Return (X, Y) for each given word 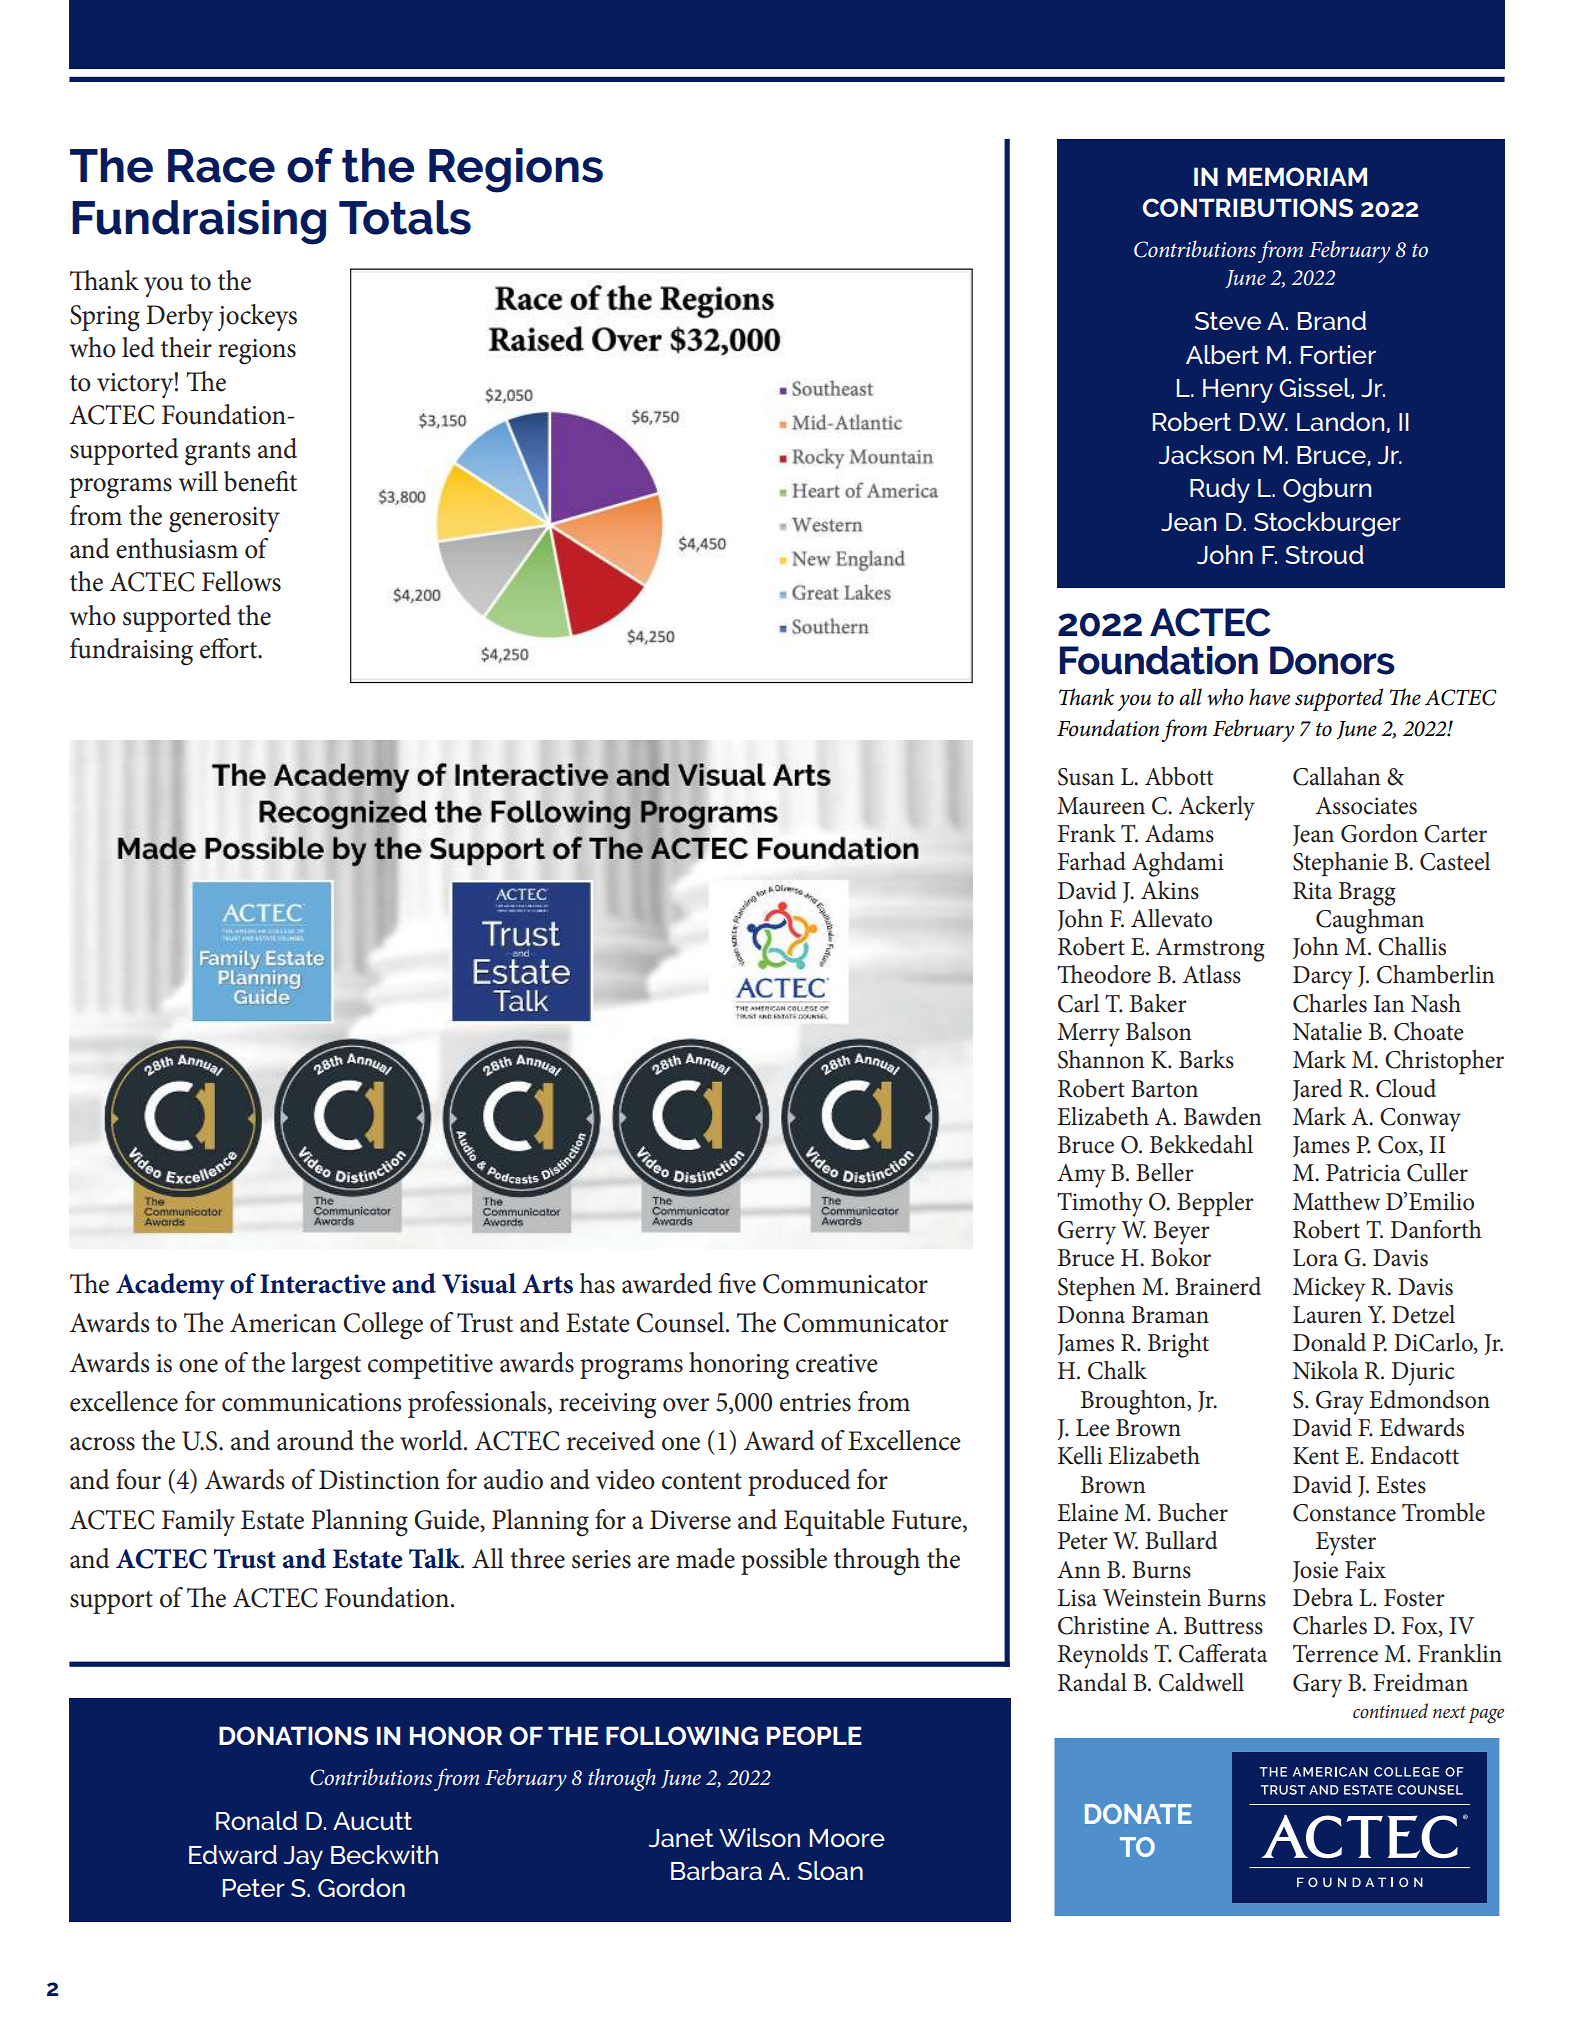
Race (221, 166)
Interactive (323, 1284)
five (737, 1283)
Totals (405, 217)
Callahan (1337, 776)
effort (230, 648)
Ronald (256, 1820)
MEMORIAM (1297, 176)
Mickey (1329, 1289)
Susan (1086, 777)
